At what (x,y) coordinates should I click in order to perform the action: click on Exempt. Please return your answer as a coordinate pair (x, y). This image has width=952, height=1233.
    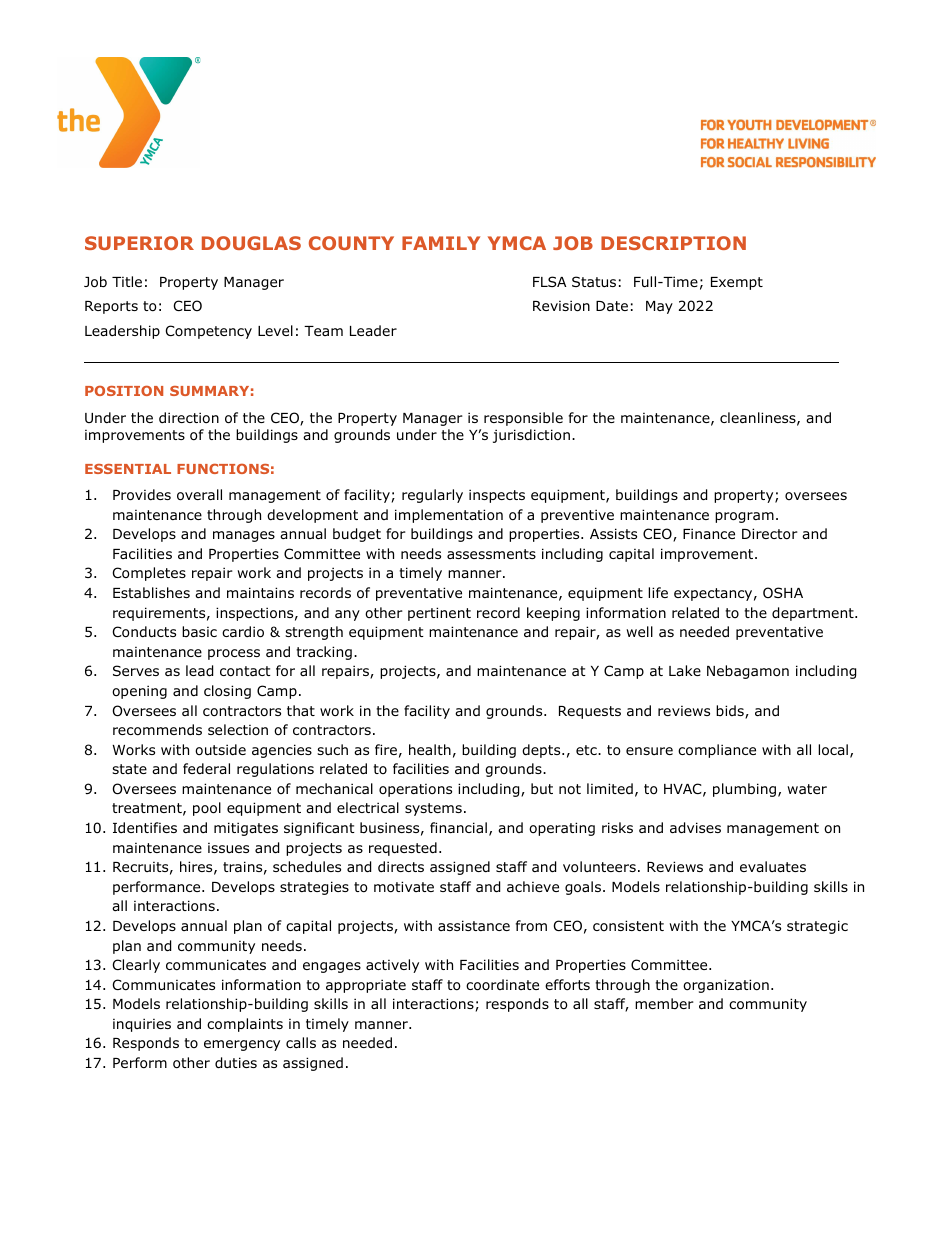
    Looking at the image, I should click on (737, 283).
